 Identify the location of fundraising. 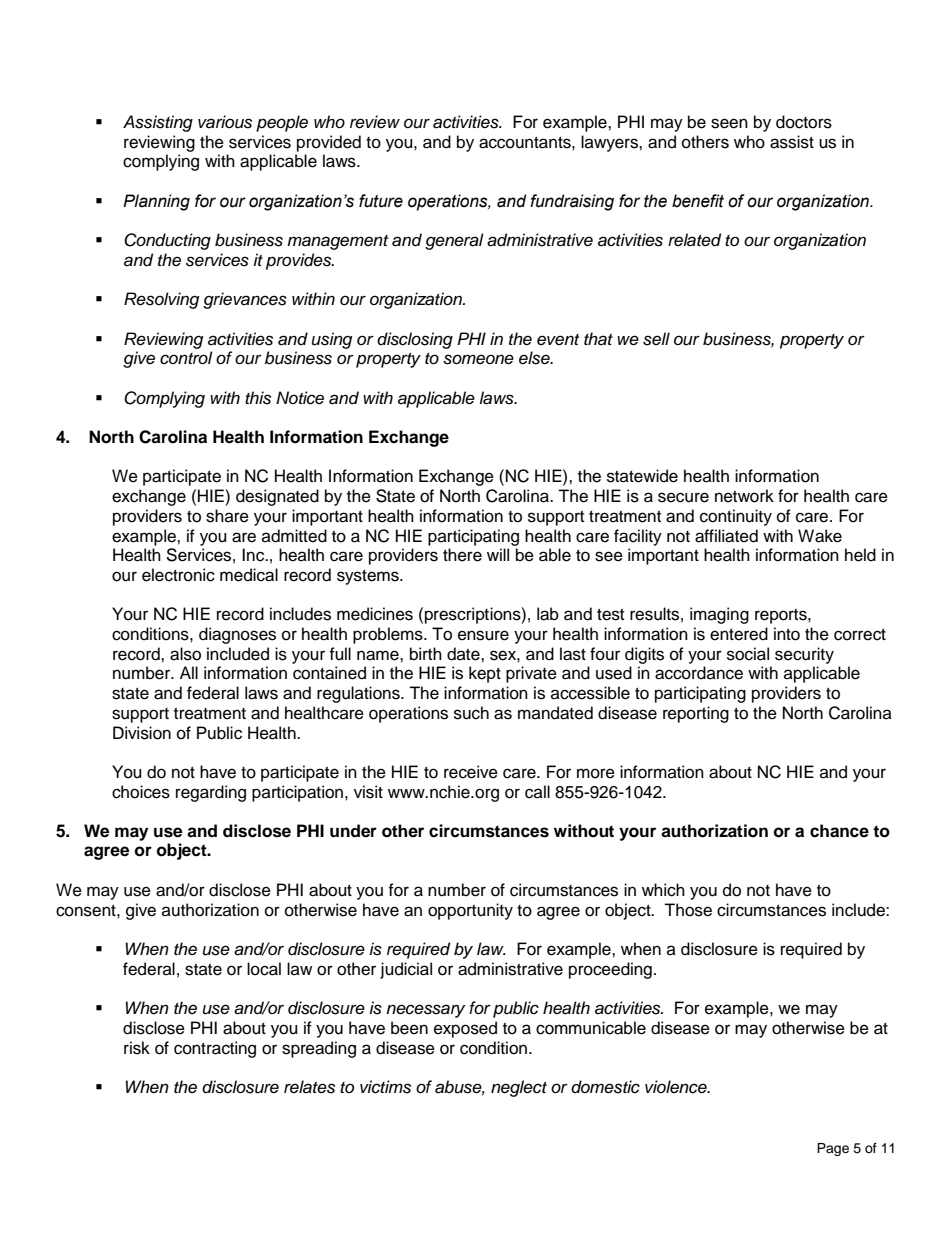
(572, 202).
